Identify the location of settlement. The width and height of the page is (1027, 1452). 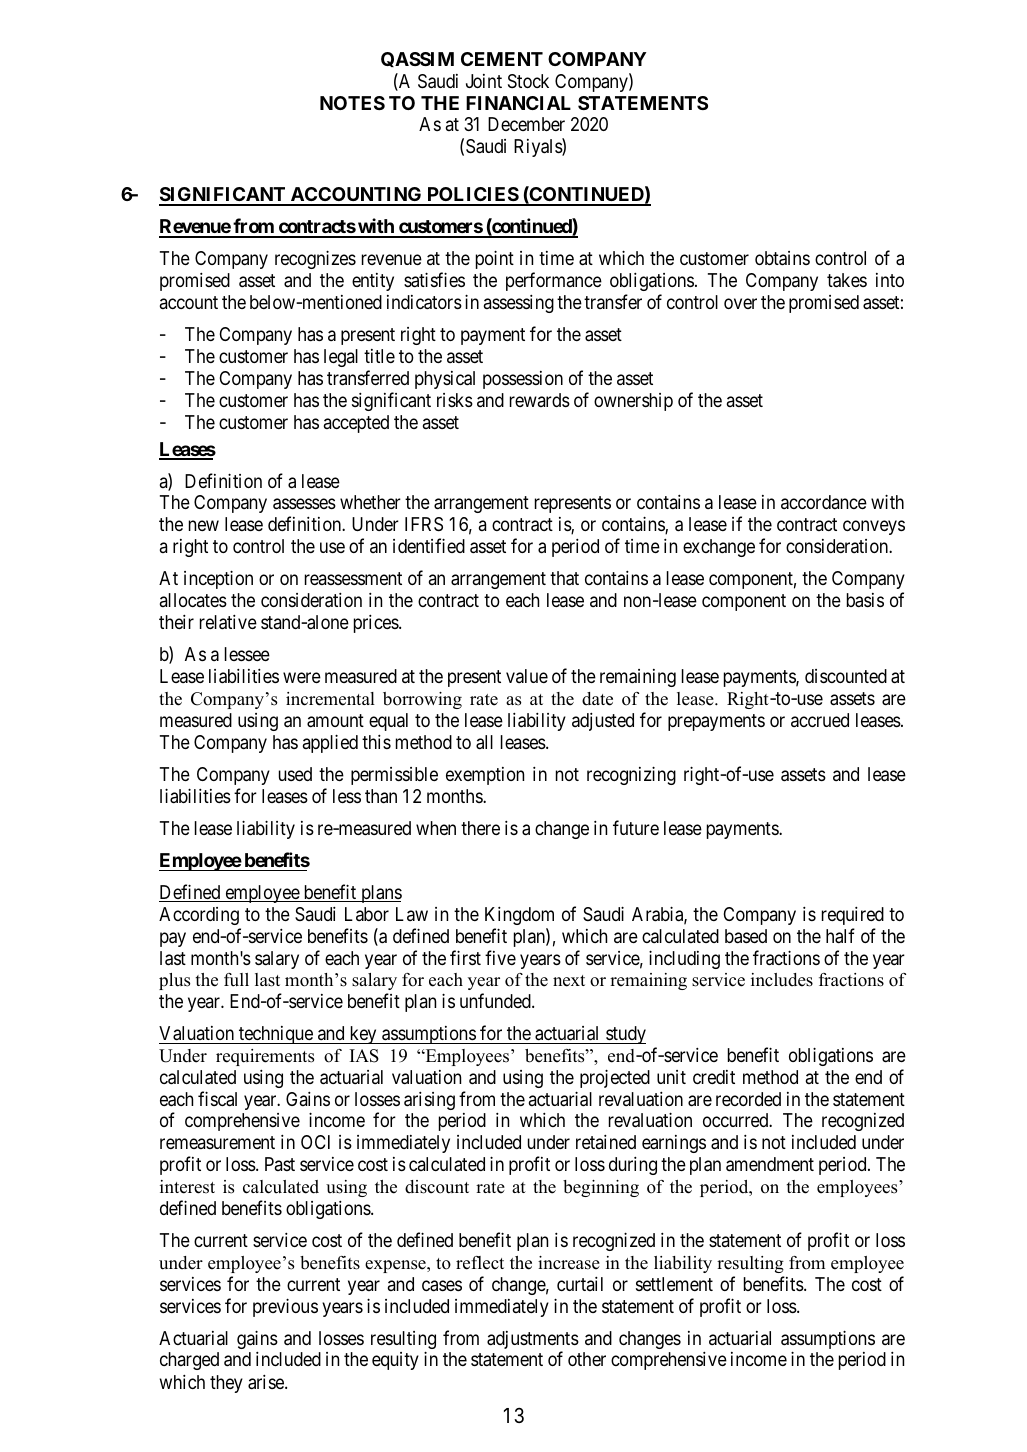
(674, 1284).
